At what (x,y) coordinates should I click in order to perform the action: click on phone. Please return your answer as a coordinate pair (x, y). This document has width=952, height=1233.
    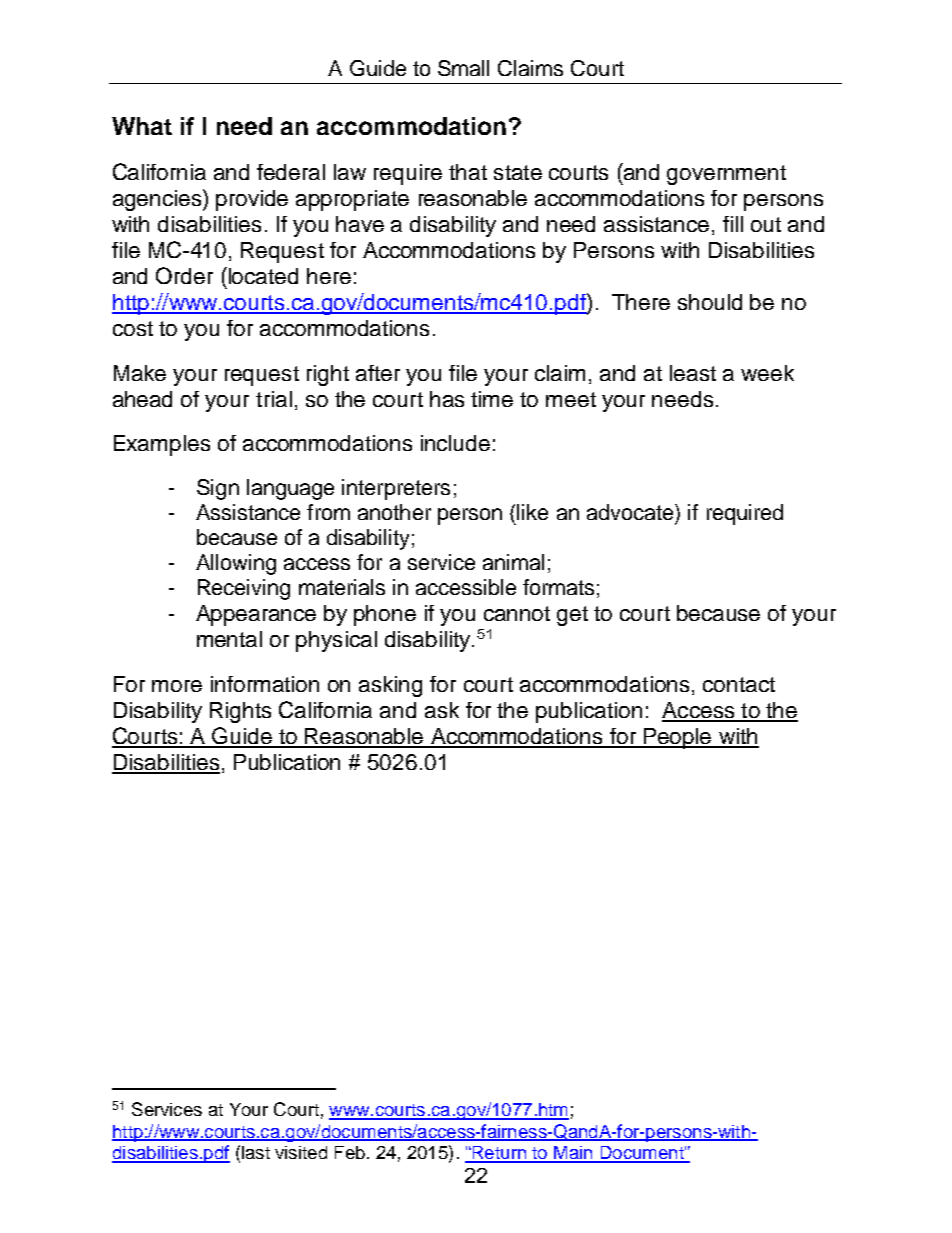
    Looking at the image, I should click on (385, 615).
